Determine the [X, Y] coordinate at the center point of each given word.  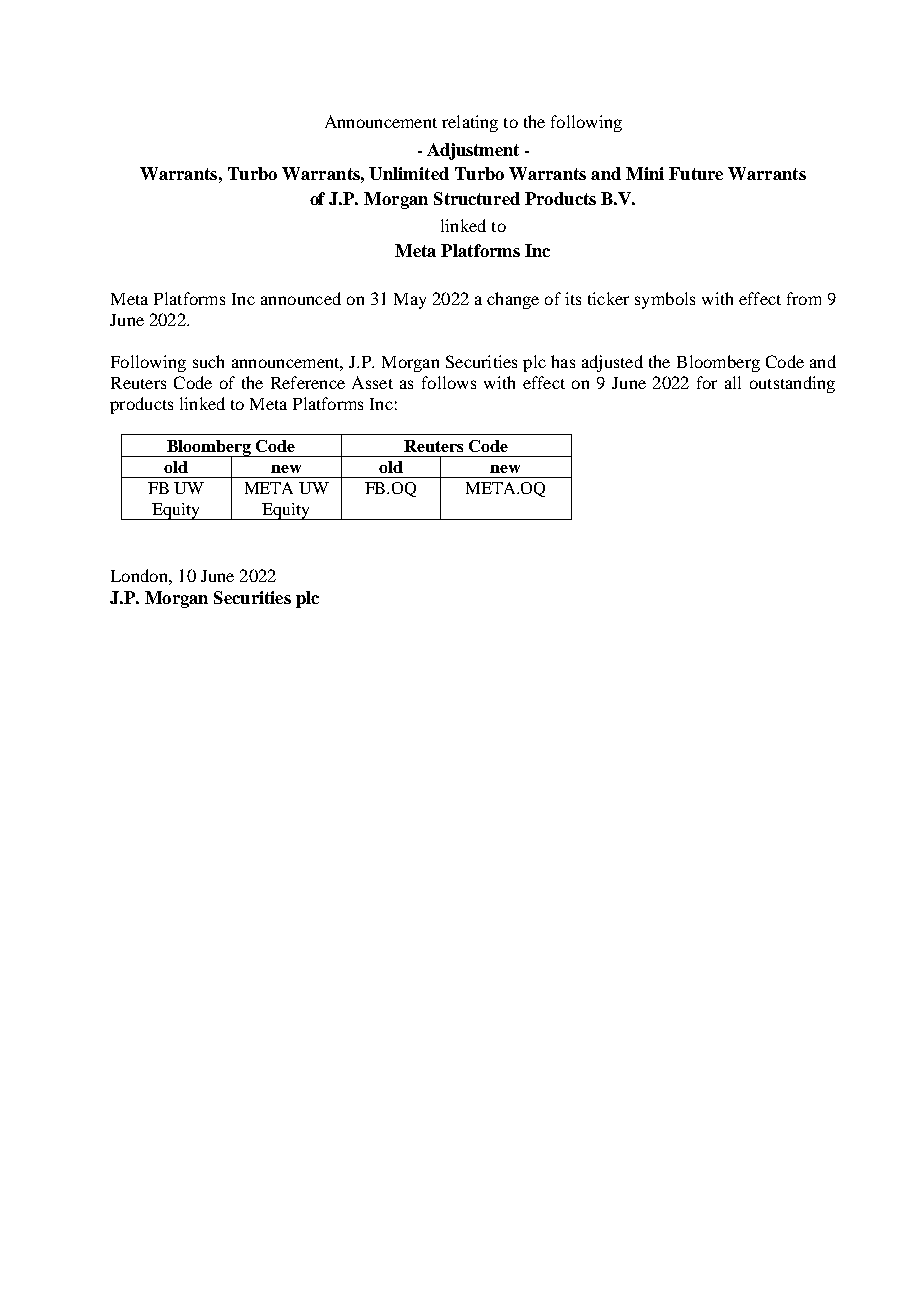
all [733, 382]
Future [696, 173]
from [804, 298]
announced [301, 298]
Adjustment [473, 151]
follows [449, 382]
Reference [308, 382]
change [513, 300]
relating [470, 123]
